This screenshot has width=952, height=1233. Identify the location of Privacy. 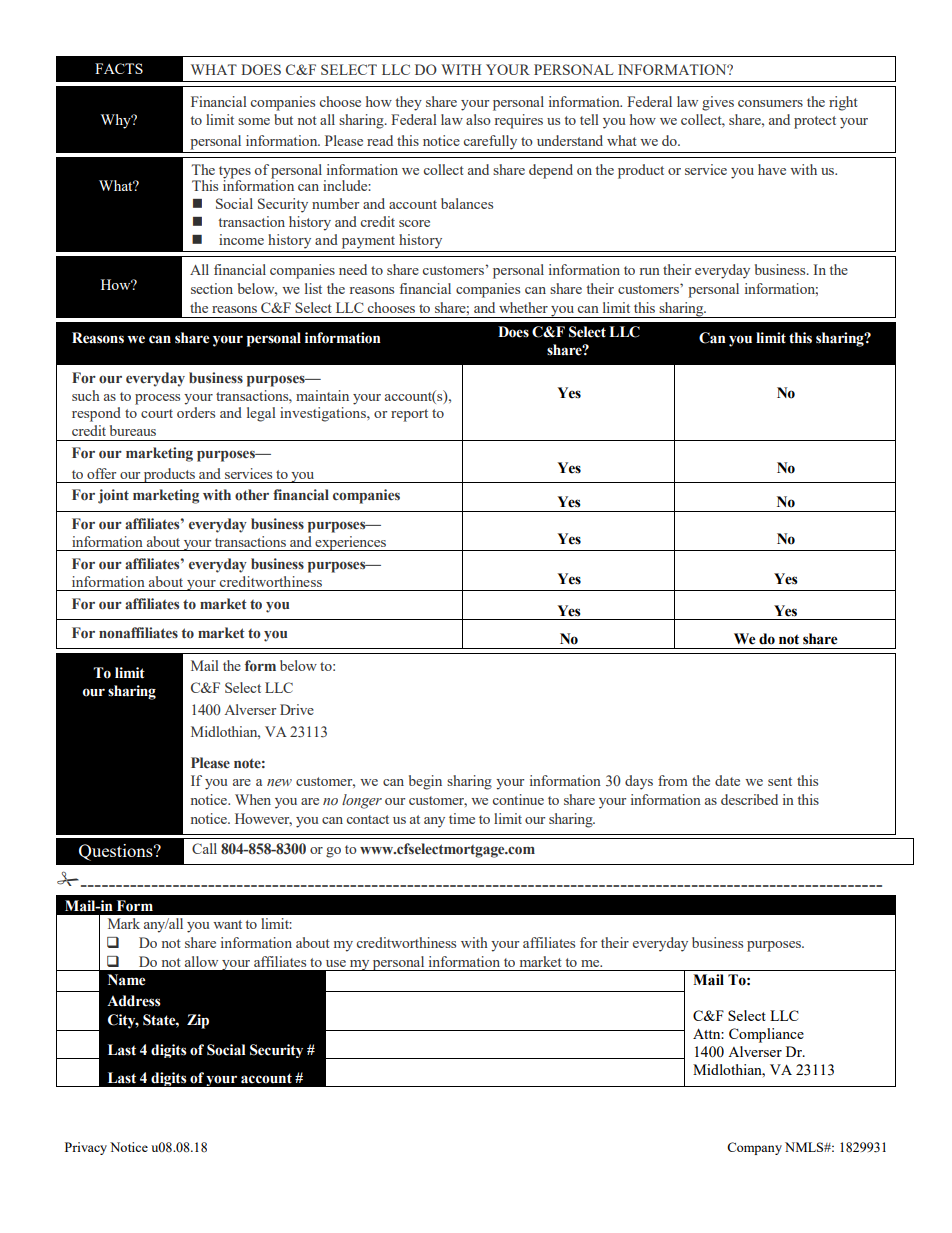
(86, 1148).
